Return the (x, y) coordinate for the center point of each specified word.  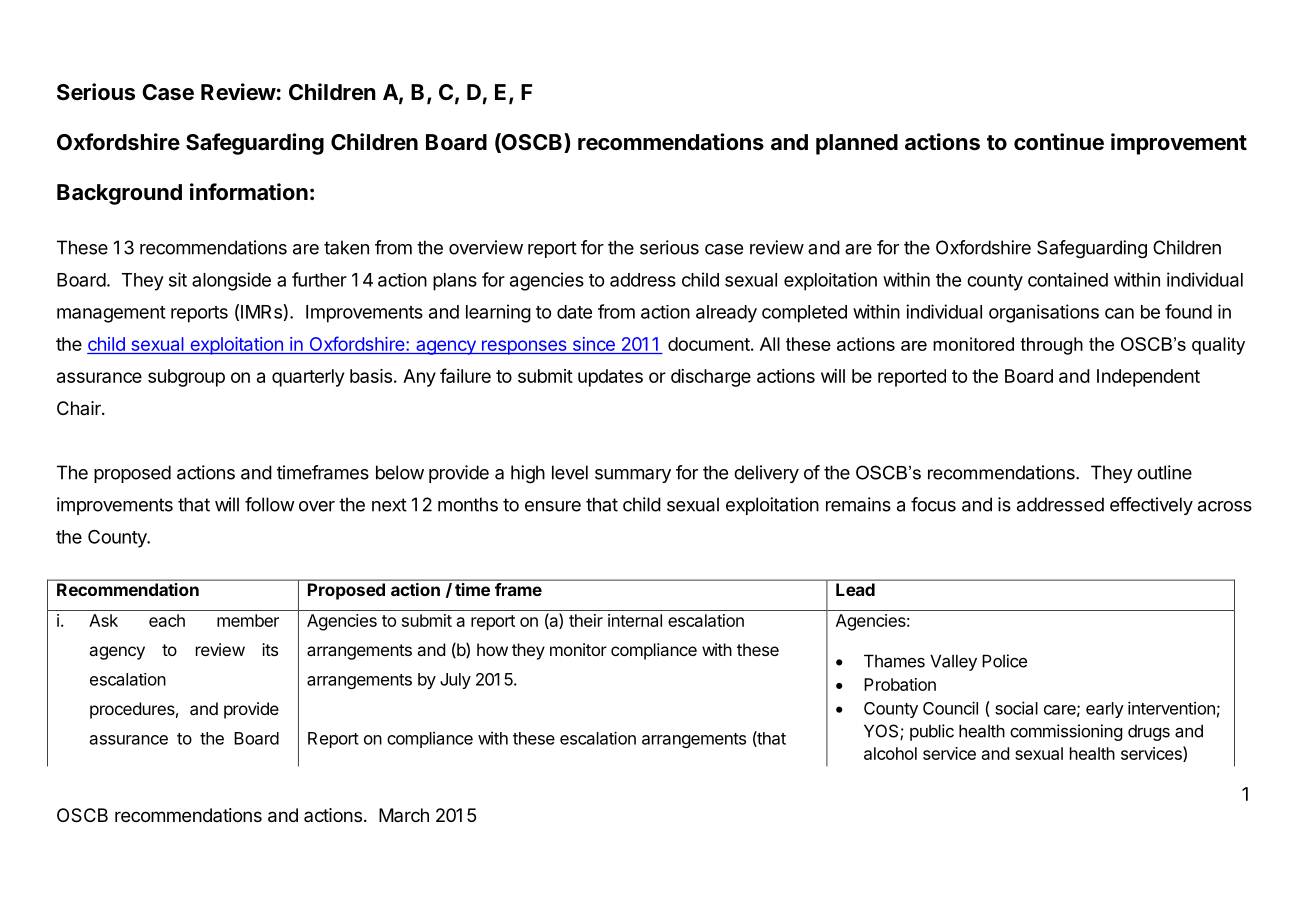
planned (857, 144)
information (249, 192)
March (404, 815)
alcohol (890, 753)
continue (1059, 142)
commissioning (1066, 732)
